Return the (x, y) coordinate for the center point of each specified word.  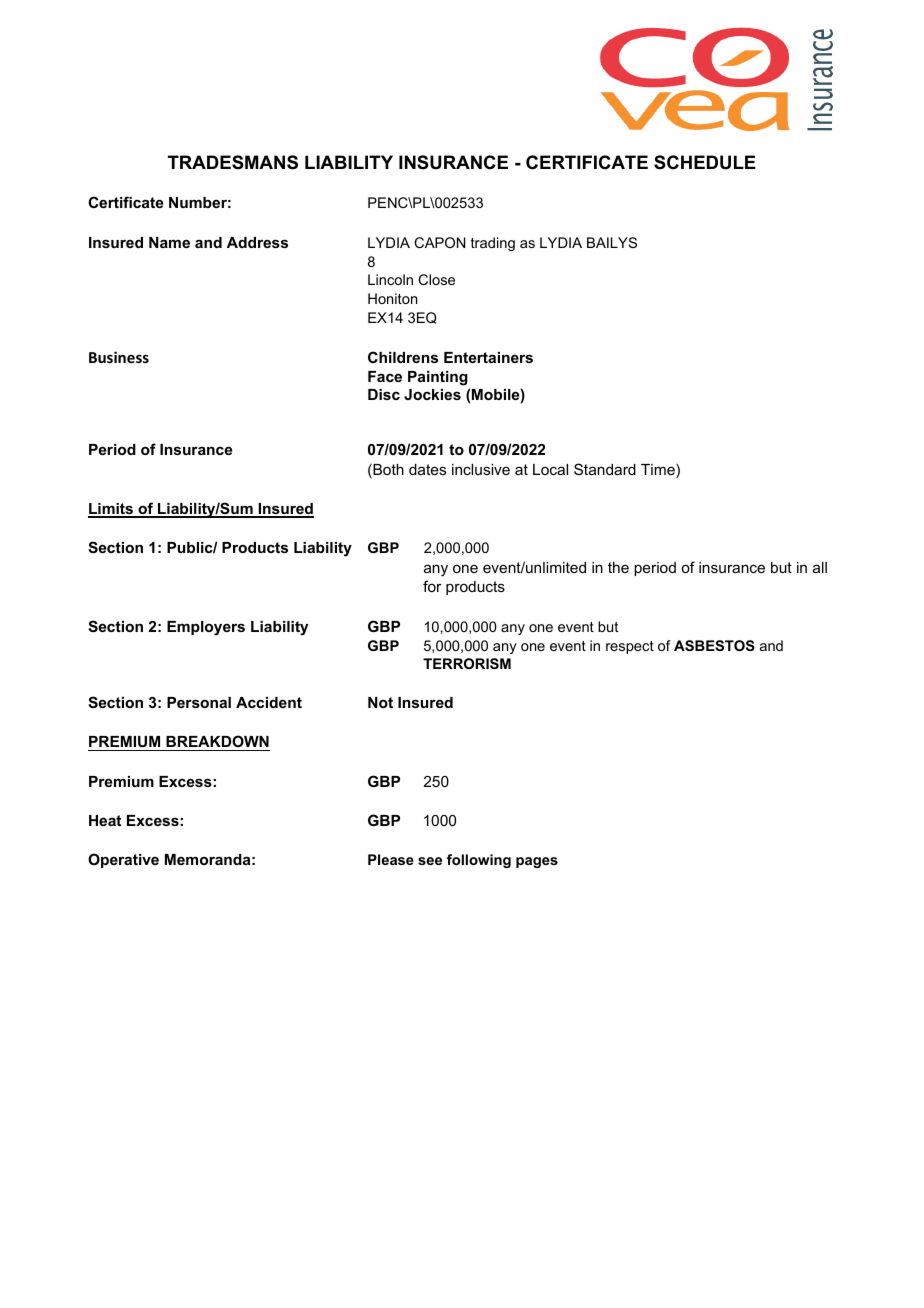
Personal (199, 702)
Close (436, 279)
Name (169, 242)
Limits (111, 510)
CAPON (440, 242)
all (820, 567)
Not (380, 702)
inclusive (481, 469)
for (432, 586)
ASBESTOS (714, 645)
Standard (605, 469)
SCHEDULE (705, 162)
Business (119, 357)
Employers (206, 628)
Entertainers (488, 357)
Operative (123, 860)
